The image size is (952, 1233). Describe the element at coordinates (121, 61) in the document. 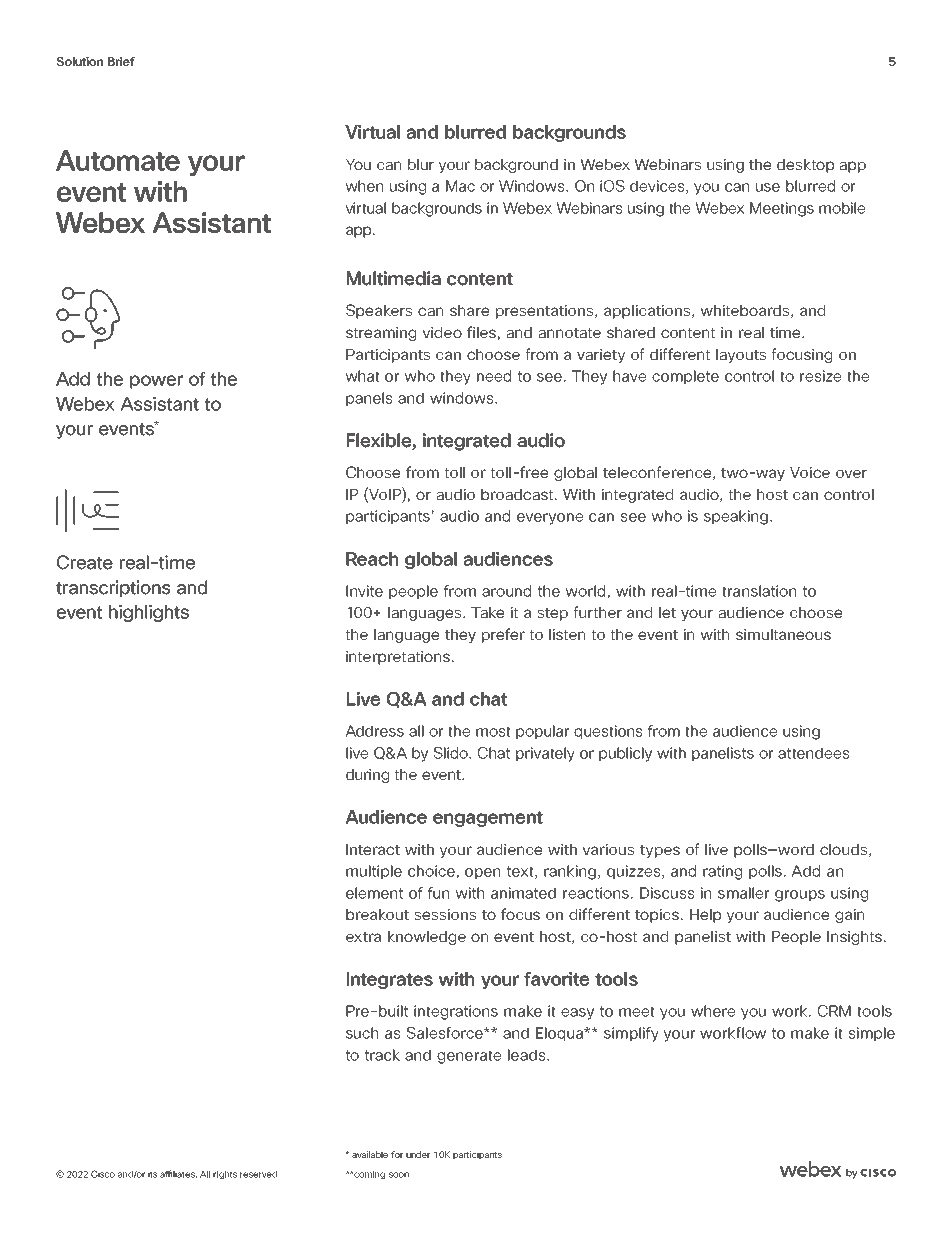

I see `Brief` at that location.
